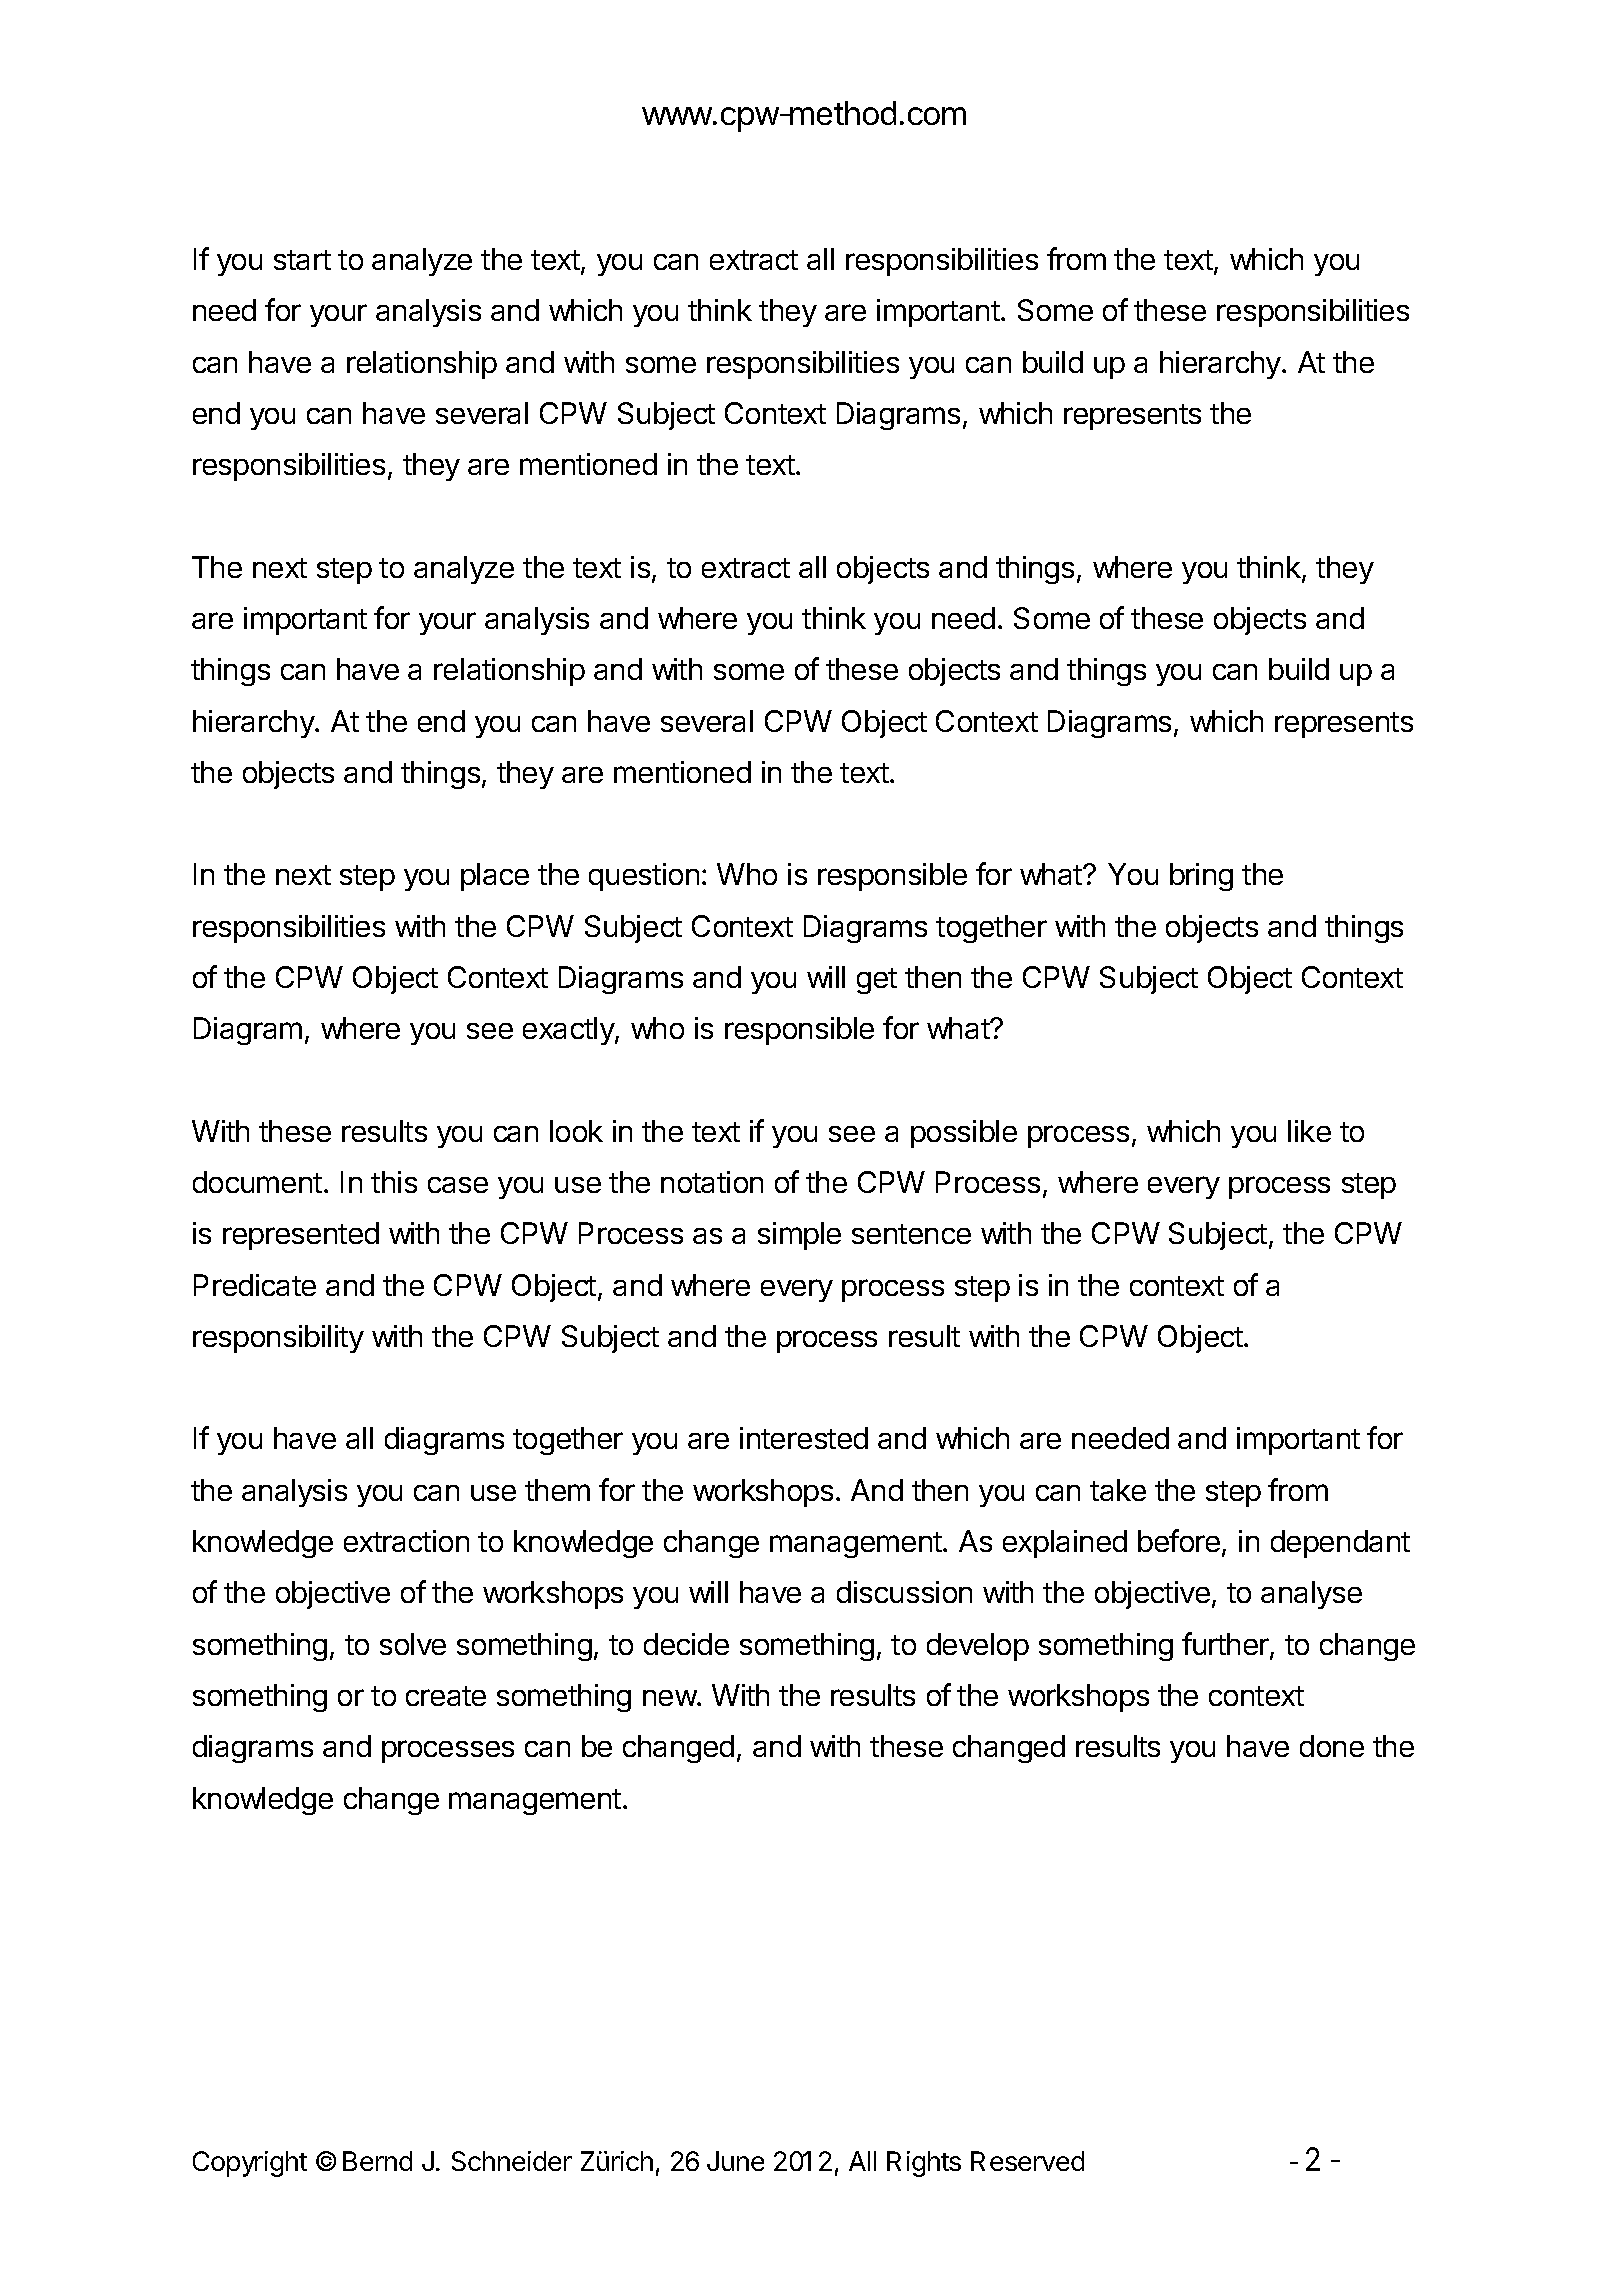 The image size is (1608, 2276). What do you see at coordinates (1201, 877) in the screenshot?
I see `bring` at bounding box center [1201, 877].
